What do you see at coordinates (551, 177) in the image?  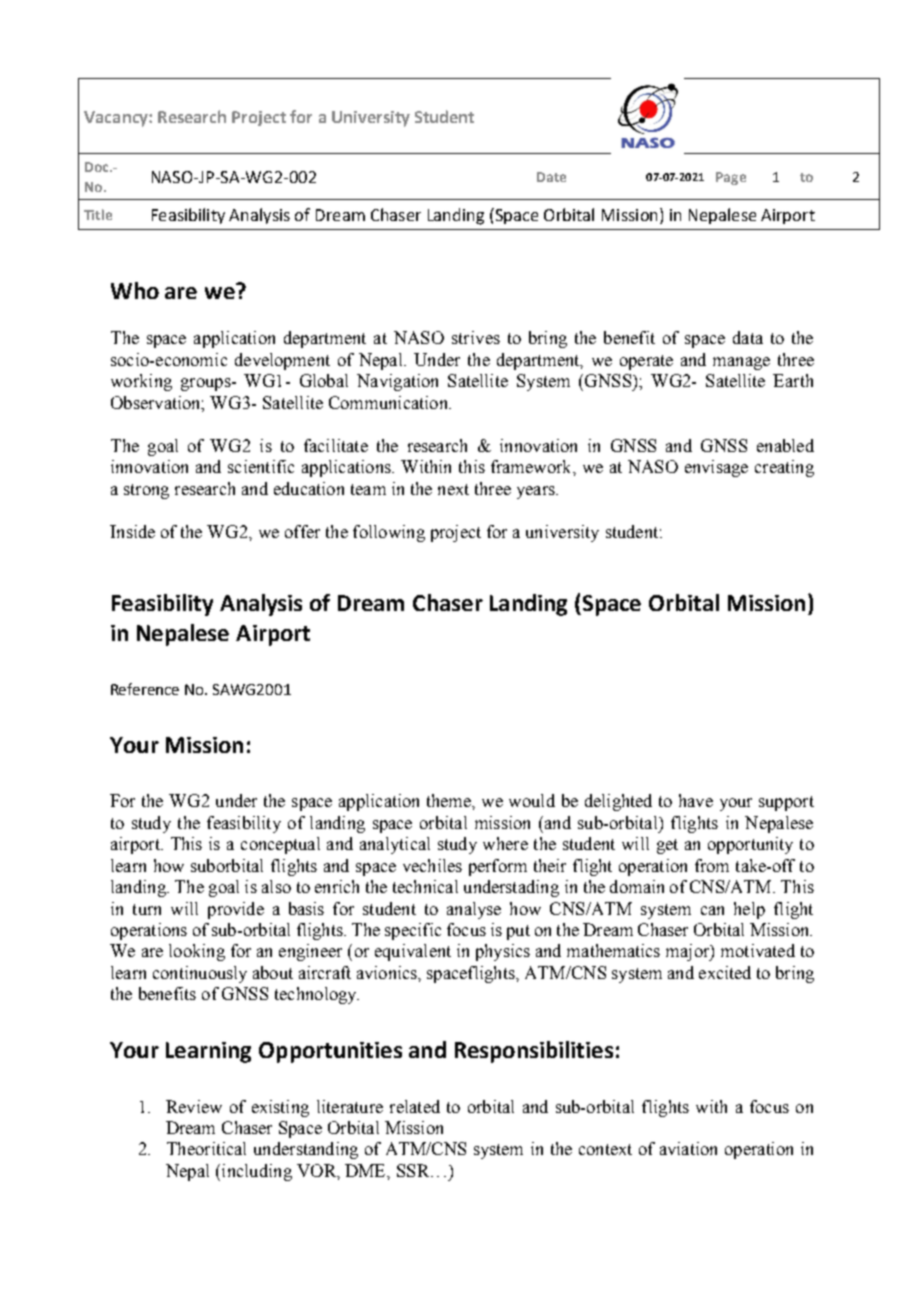 I see `Date` at bounding box center [551, 177].
